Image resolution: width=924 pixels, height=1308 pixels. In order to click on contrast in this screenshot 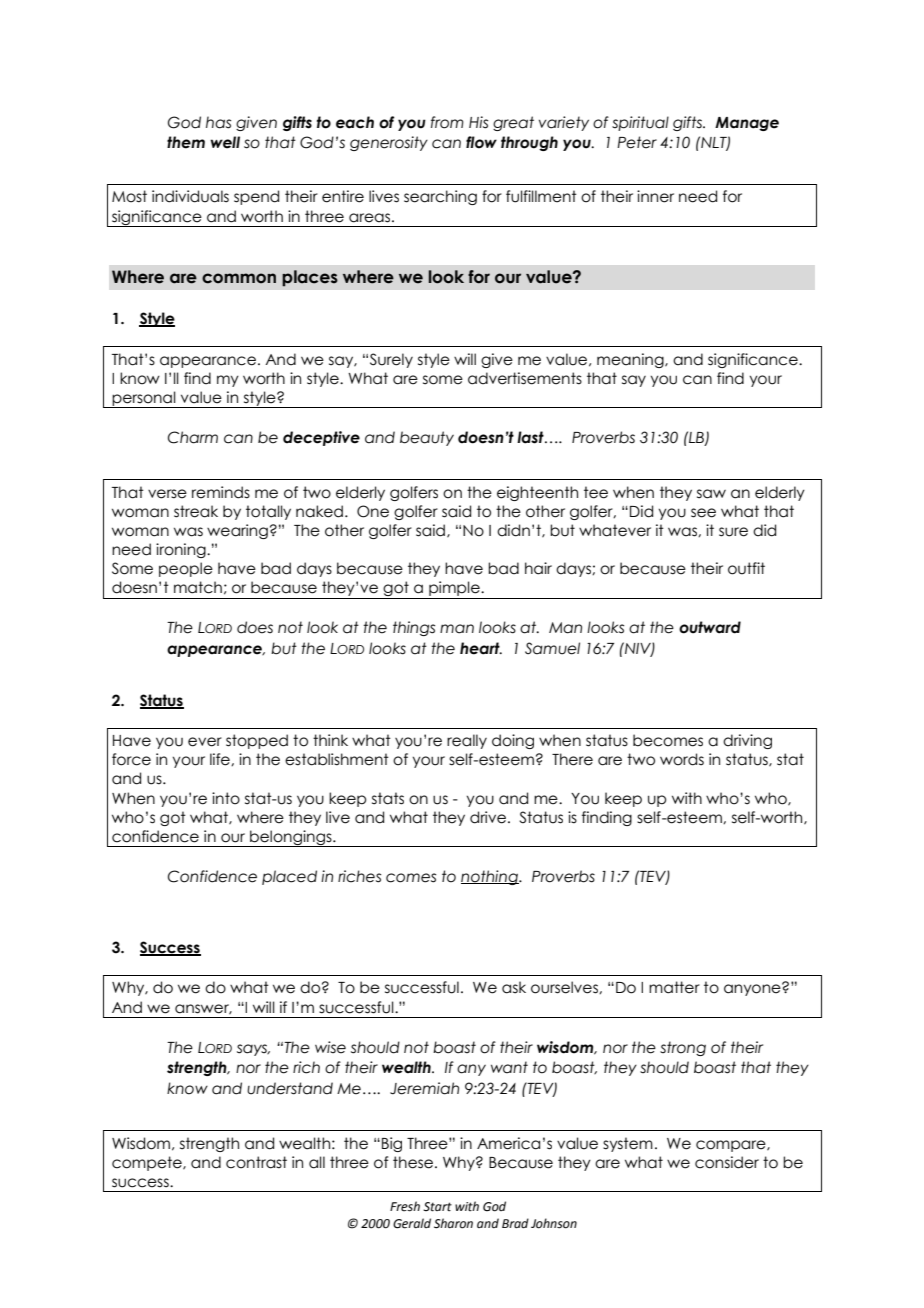, I will do `click(256, 1162)`.
